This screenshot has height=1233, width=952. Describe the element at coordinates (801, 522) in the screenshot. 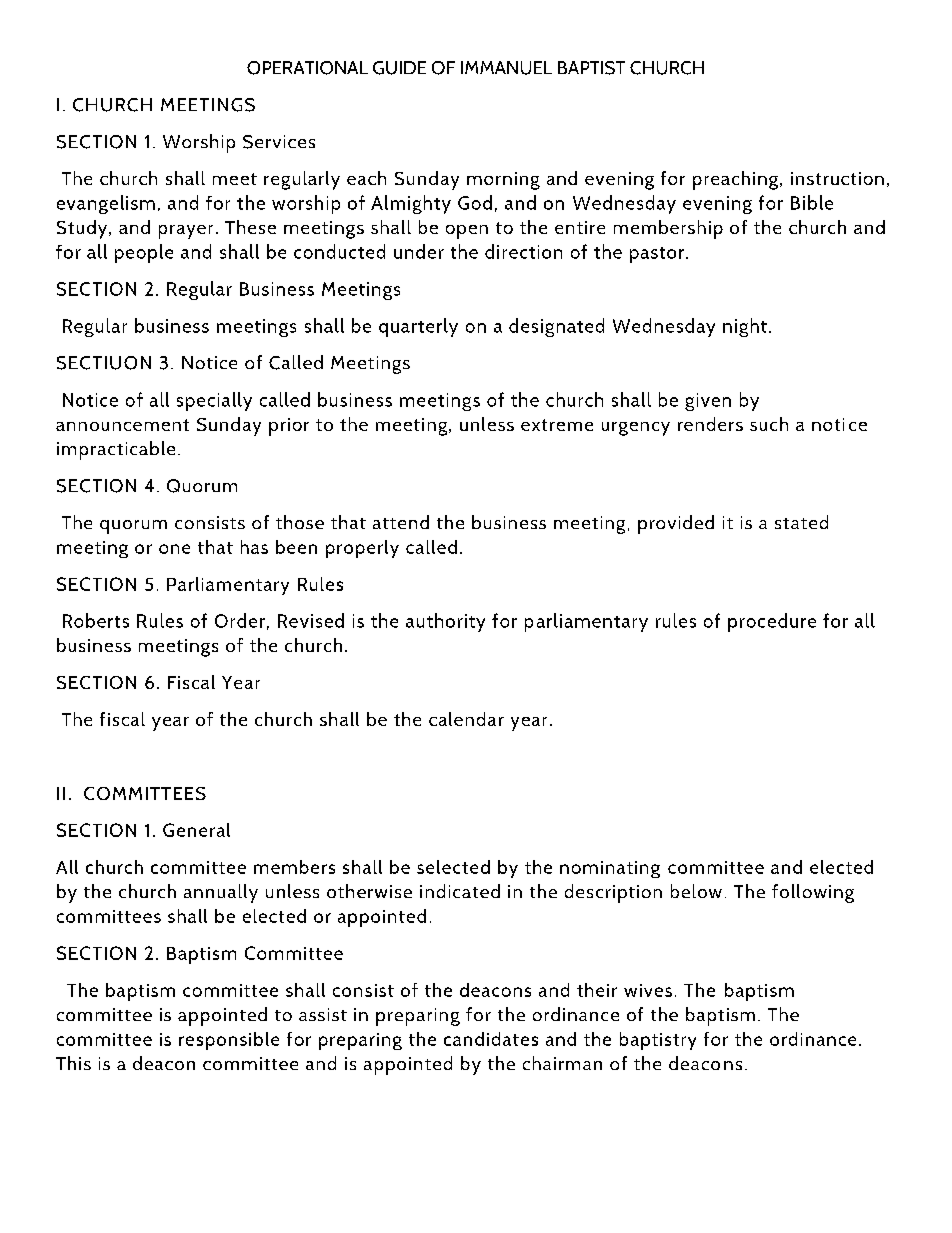

I see `stated` at that location.
